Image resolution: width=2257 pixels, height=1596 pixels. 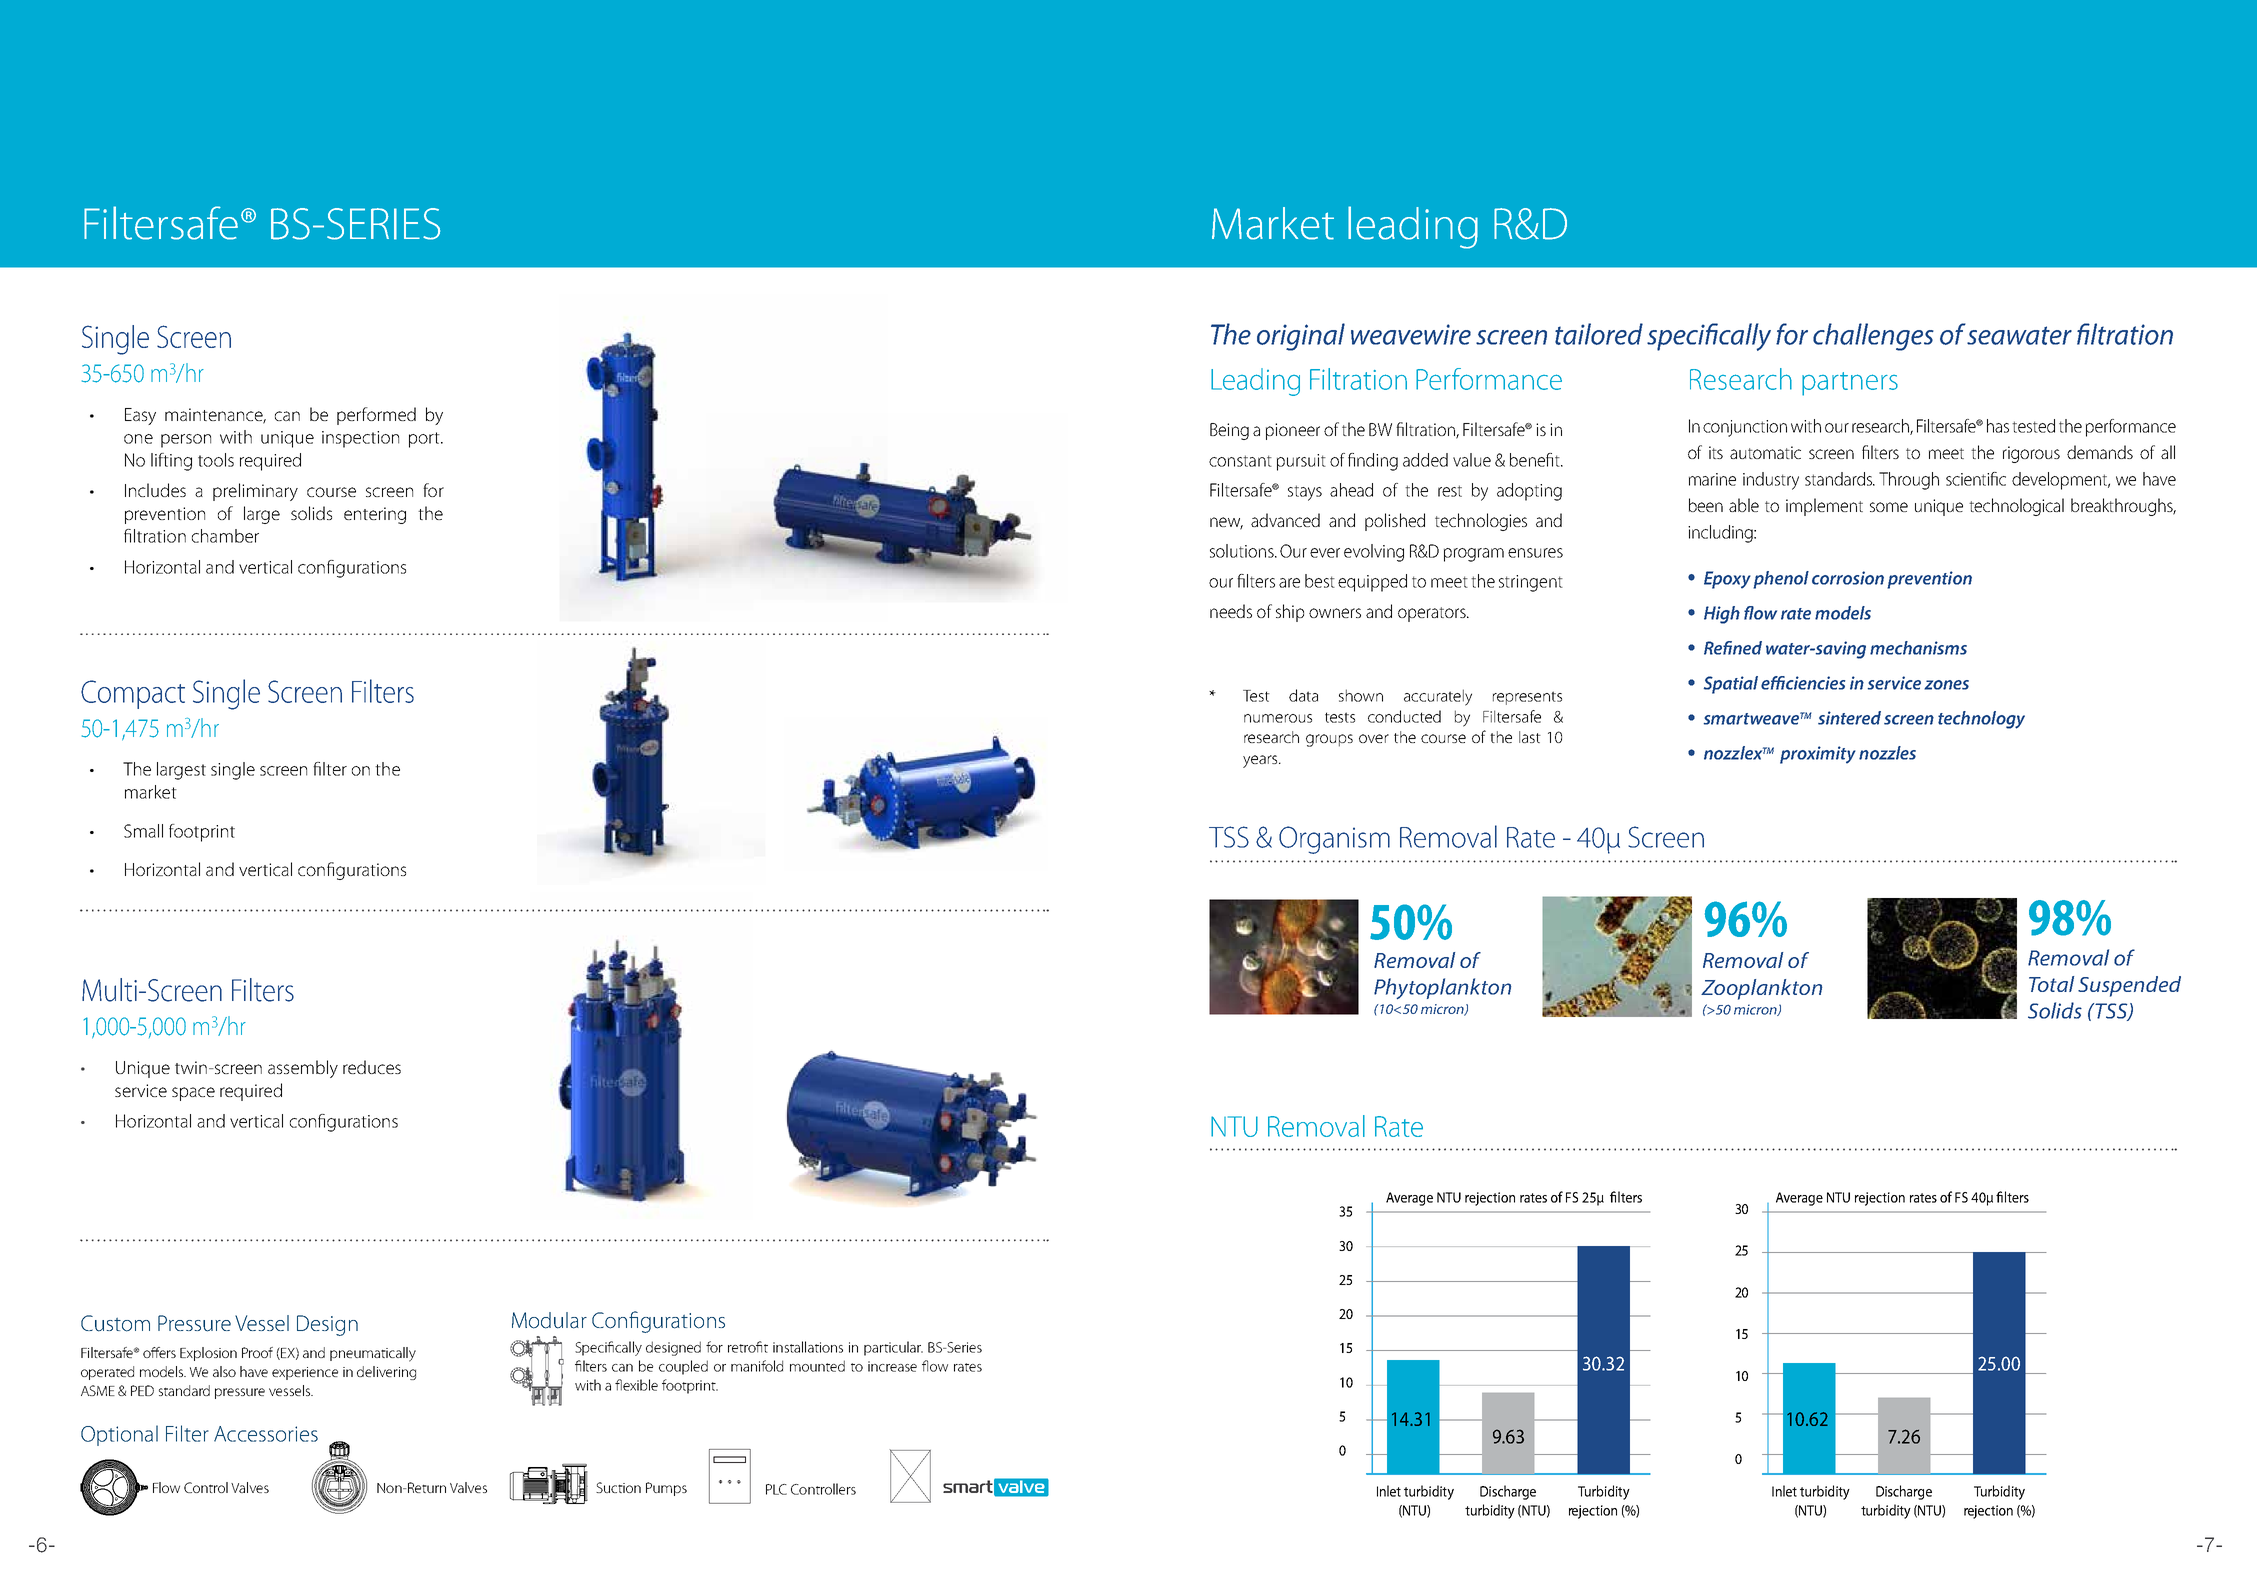 I want to click on performed, so click(x=376, y=416).
